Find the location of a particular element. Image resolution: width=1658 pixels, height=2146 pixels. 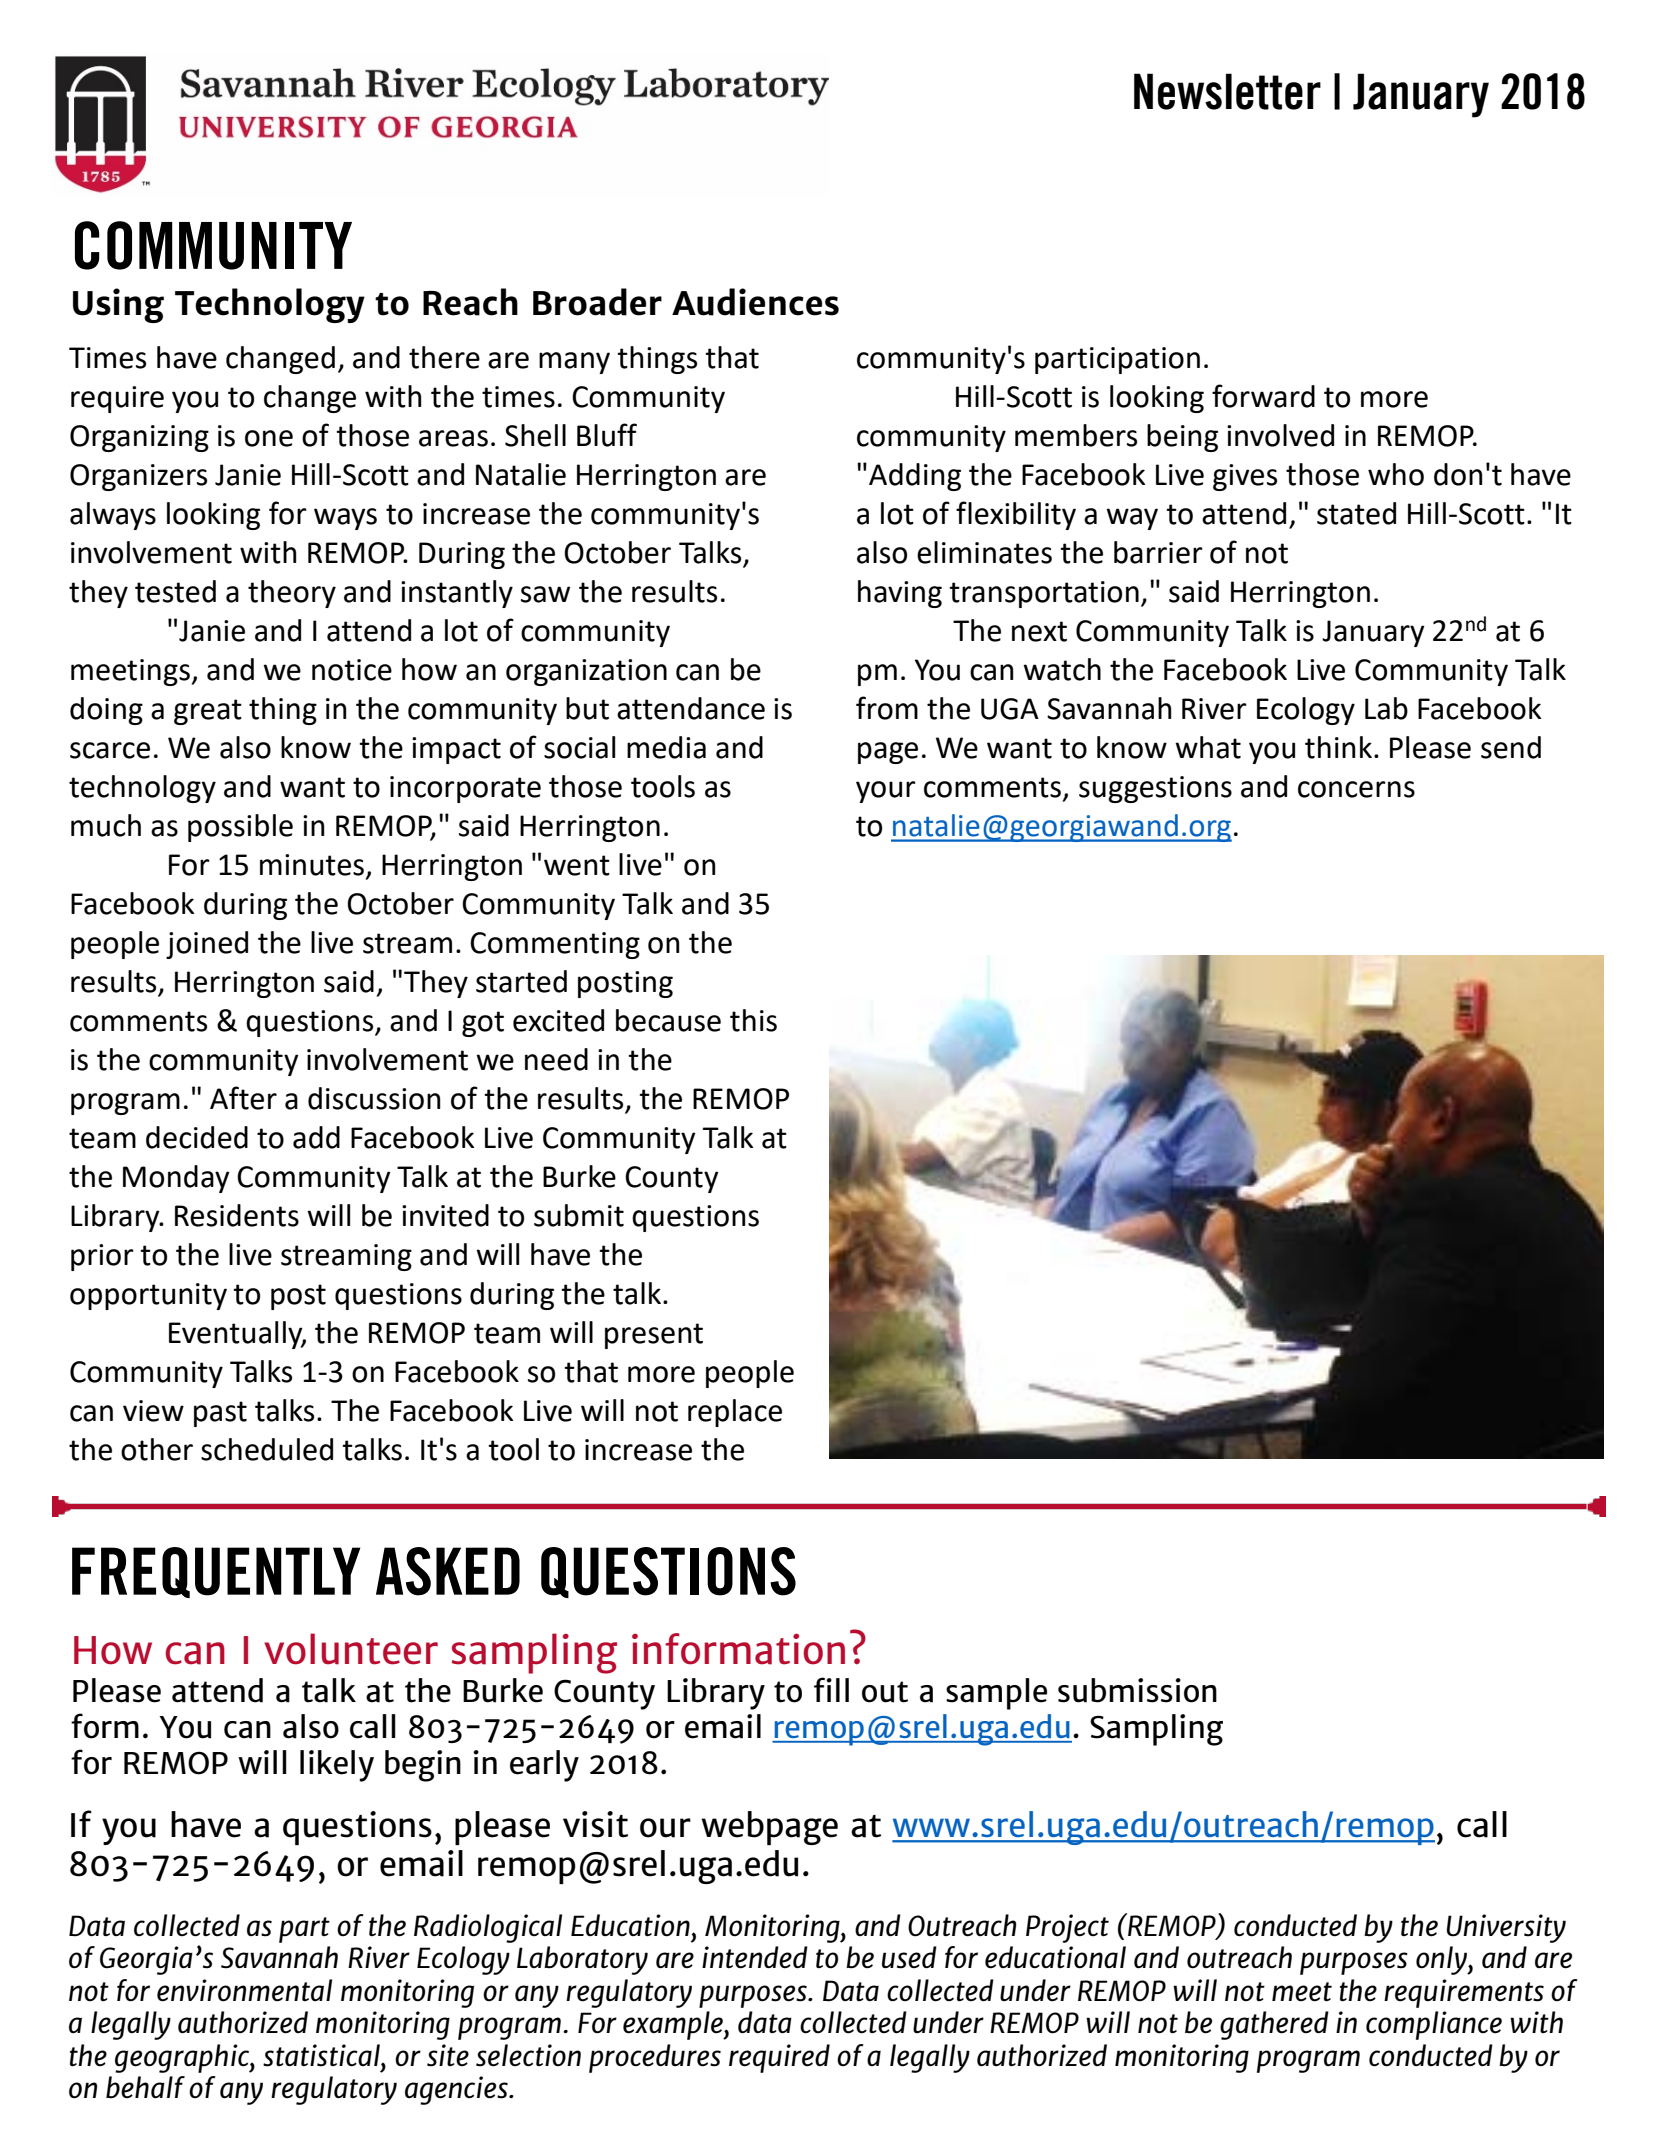

having is located at coordinates (900, 594).
